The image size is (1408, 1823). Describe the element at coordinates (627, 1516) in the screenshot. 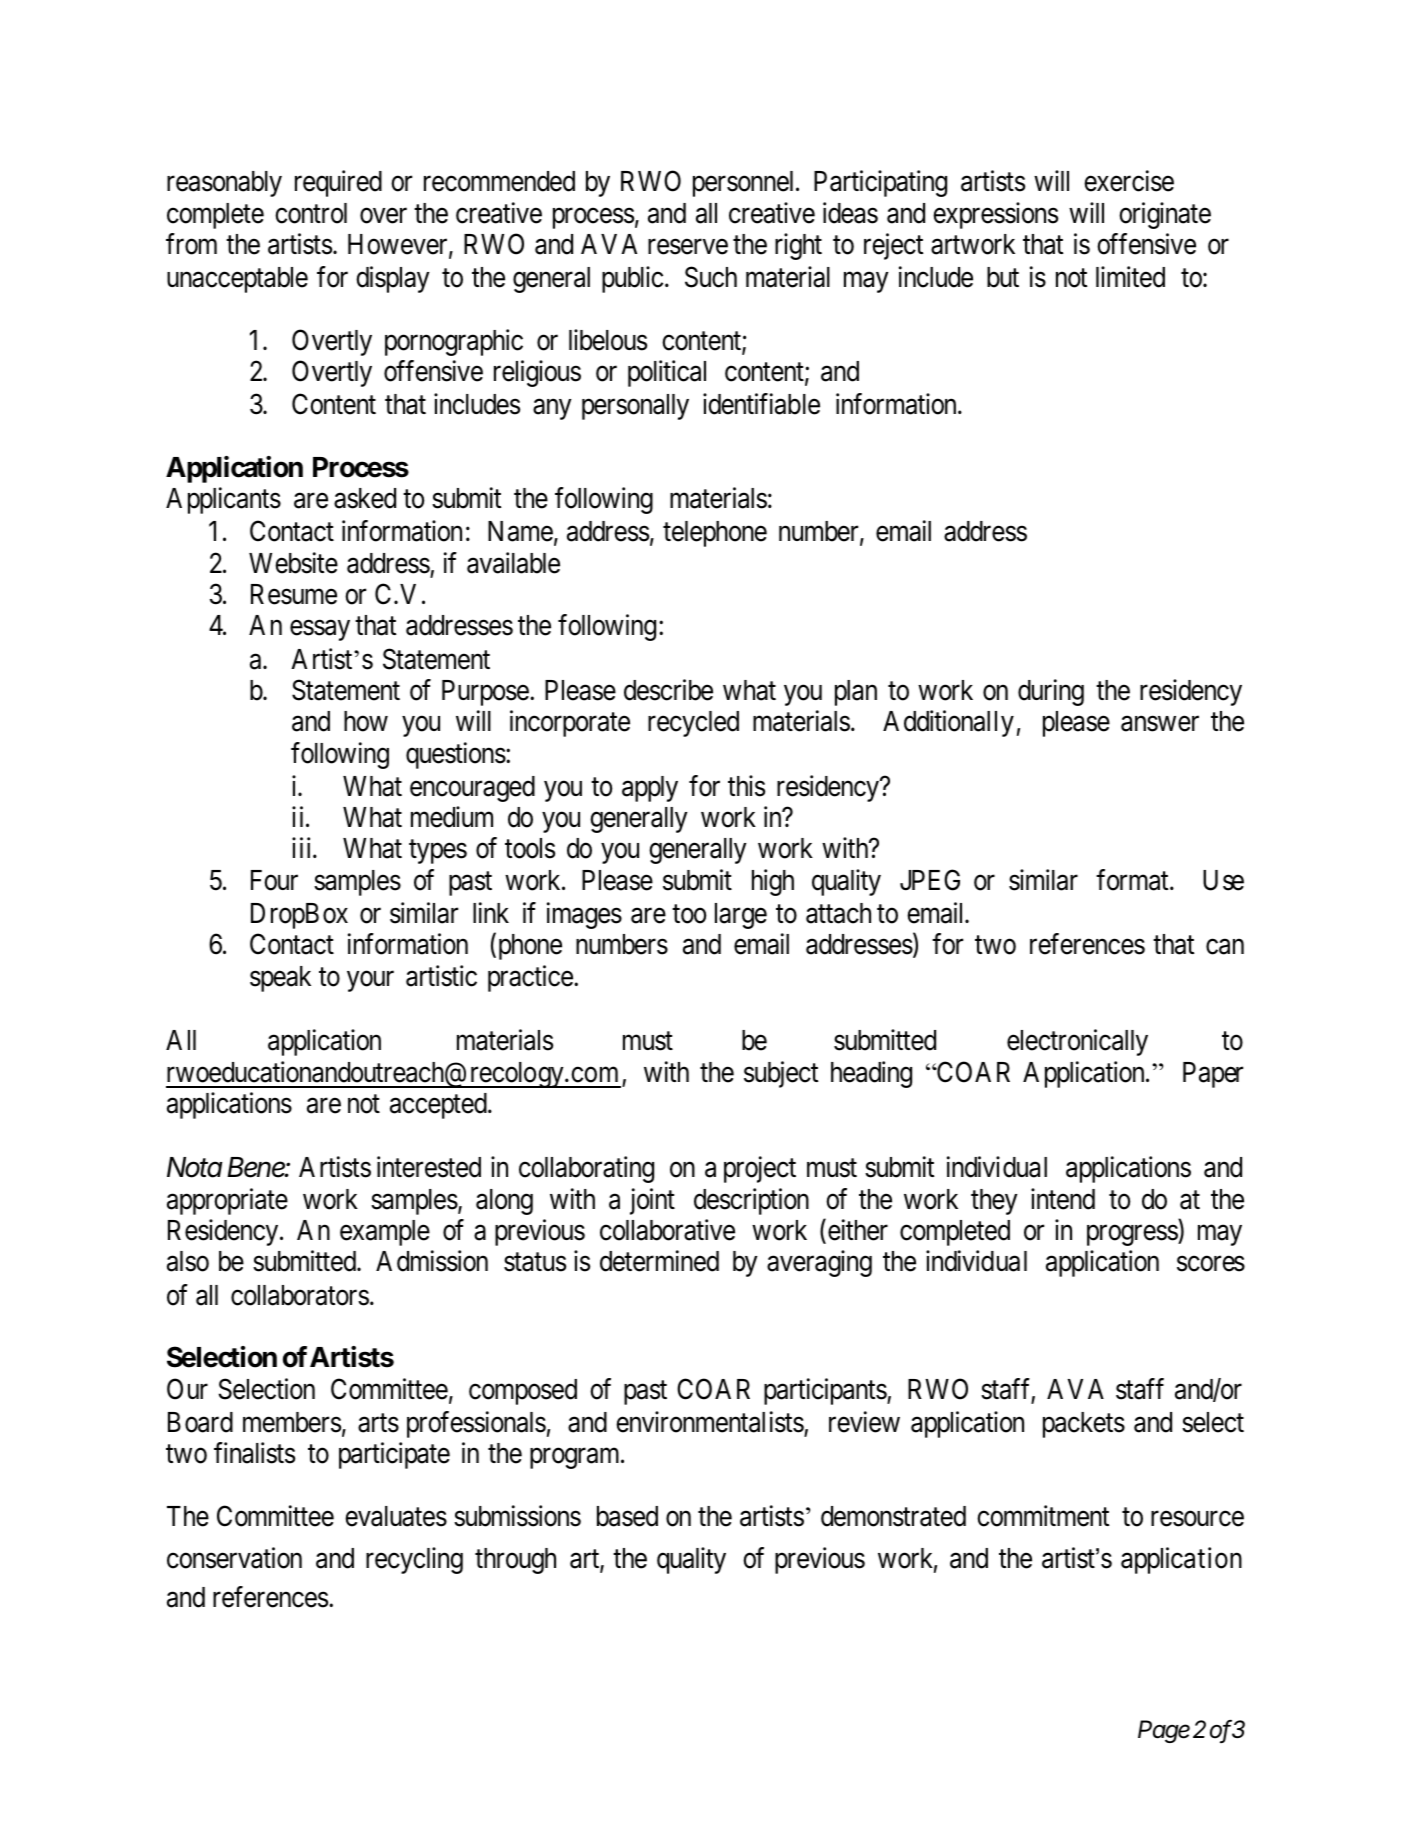

I see `based` at that location.
